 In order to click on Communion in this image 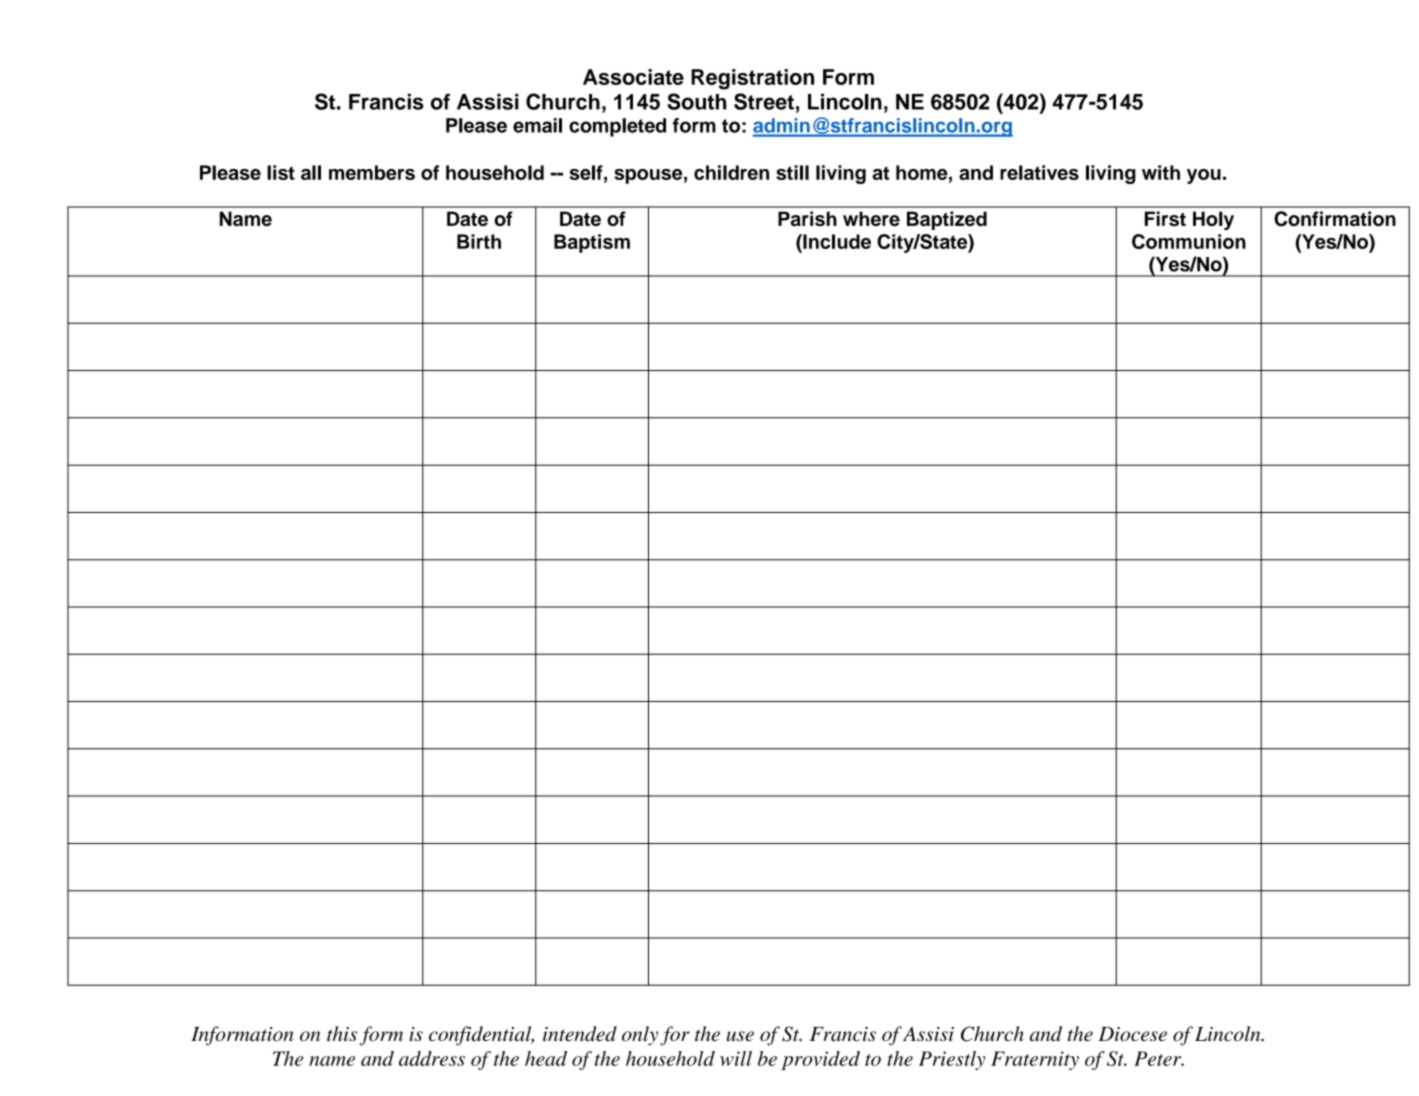, I will do `click(1189, 241)`.
